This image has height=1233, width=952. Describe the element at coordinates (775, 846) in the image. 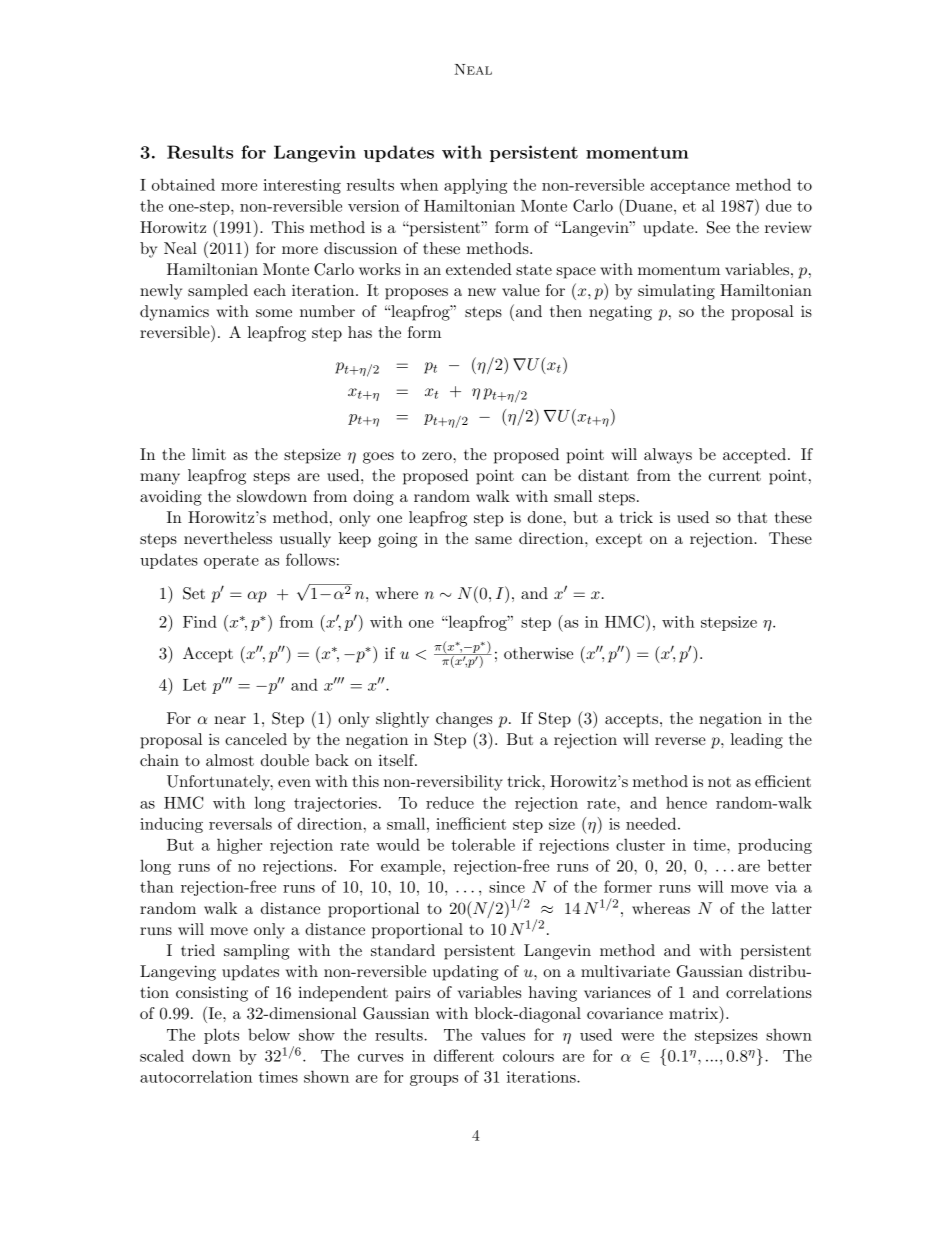

I see `producing` at that location.
